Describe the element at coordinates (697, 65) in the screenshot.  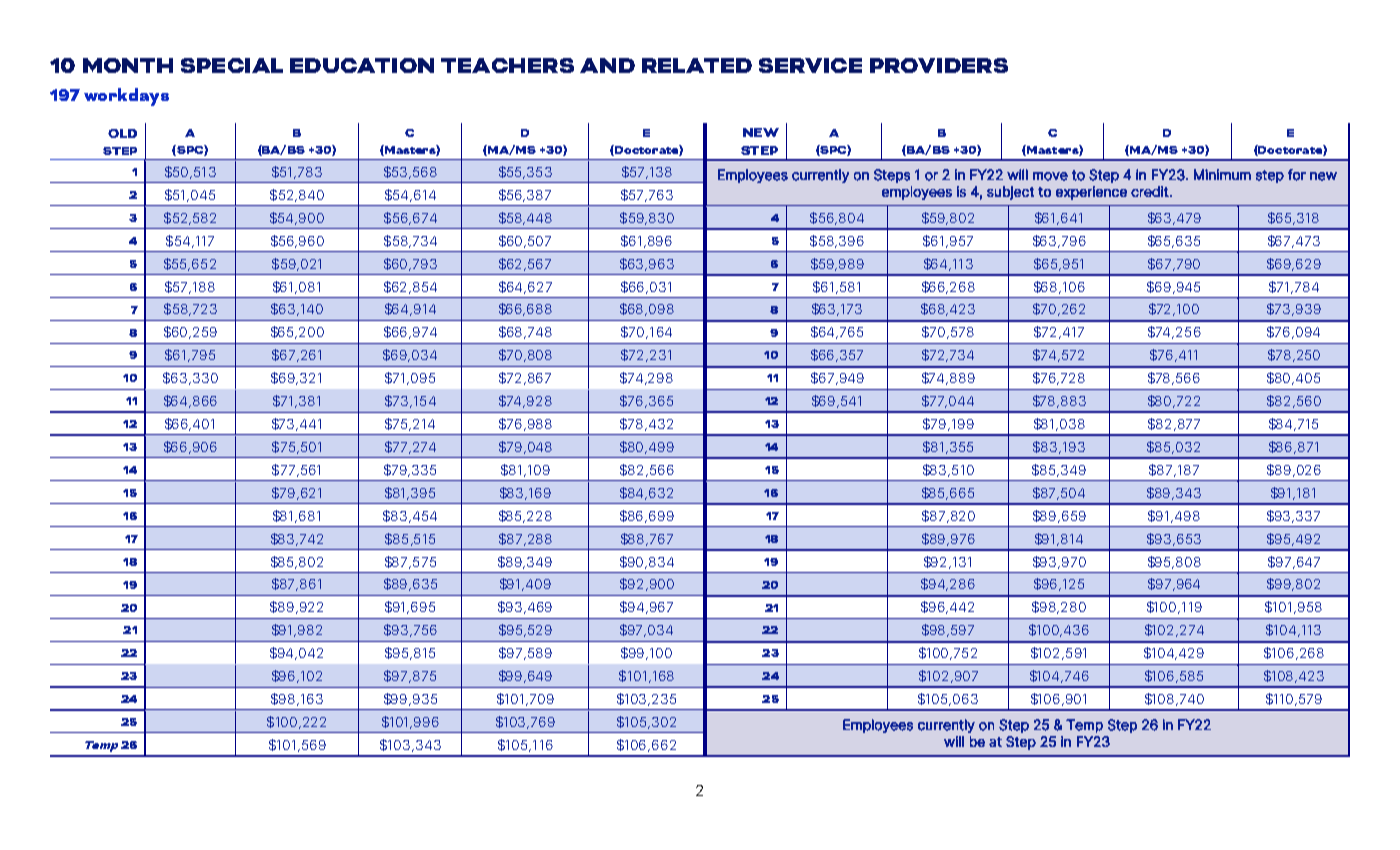
I see `RELATED` at that location.
